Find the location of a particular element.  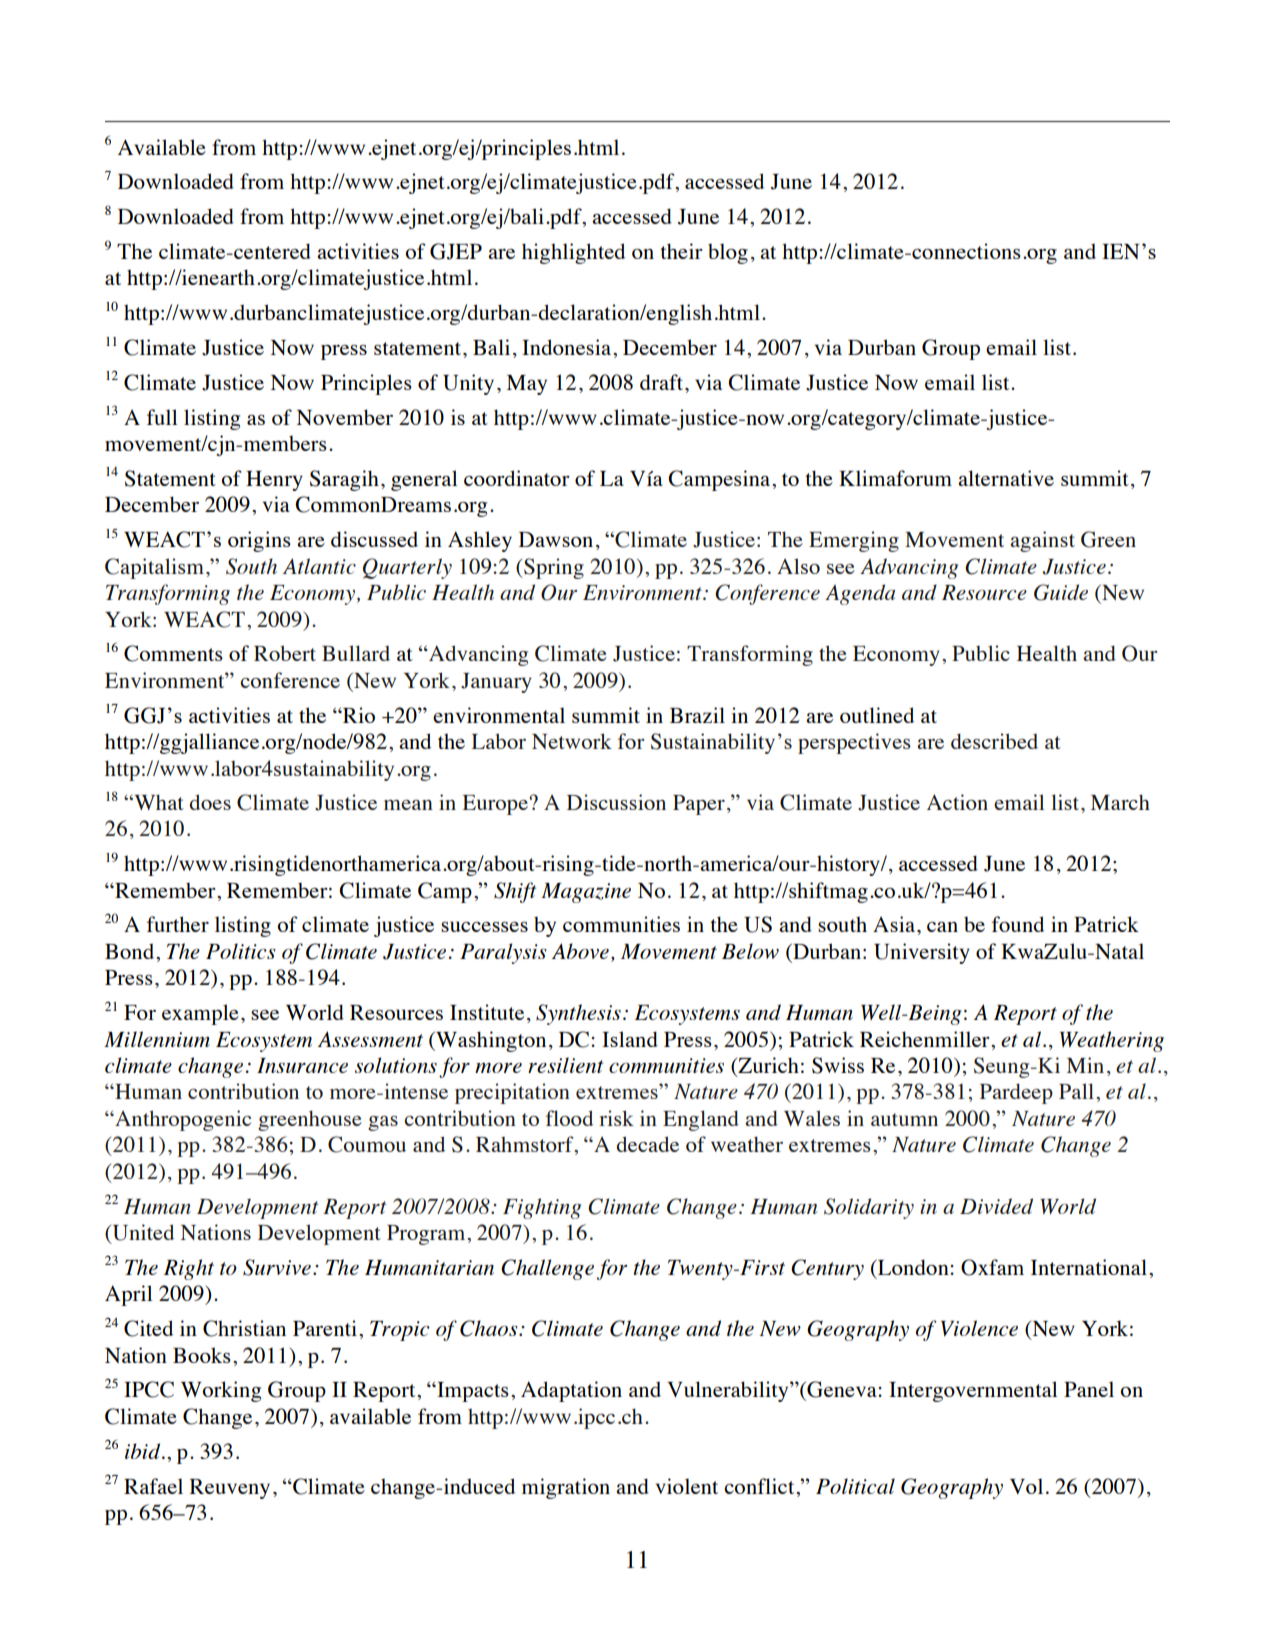

violent is located at coordinates (687, 1486).
